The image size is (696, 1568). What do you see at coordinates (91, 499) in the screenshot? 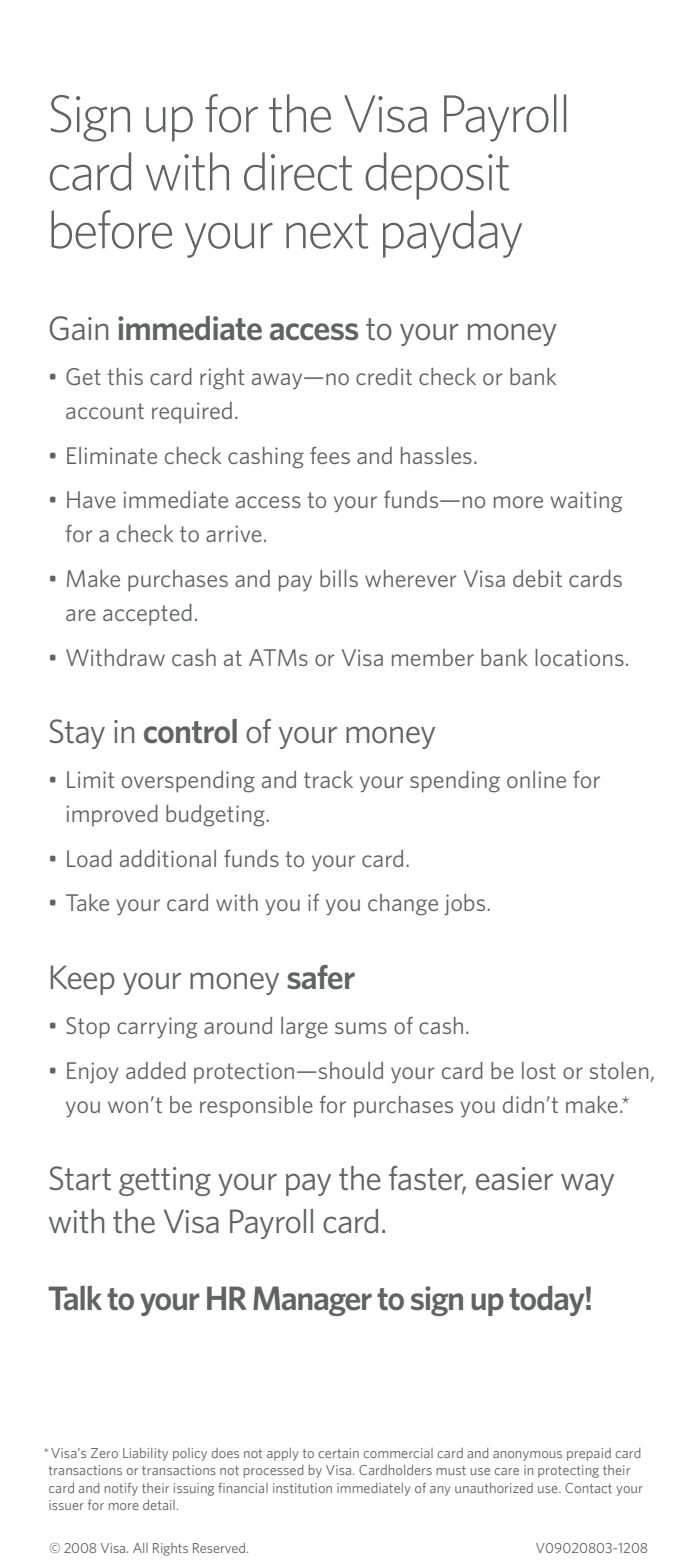
I see `Have` at bounding box center [91, 499].
